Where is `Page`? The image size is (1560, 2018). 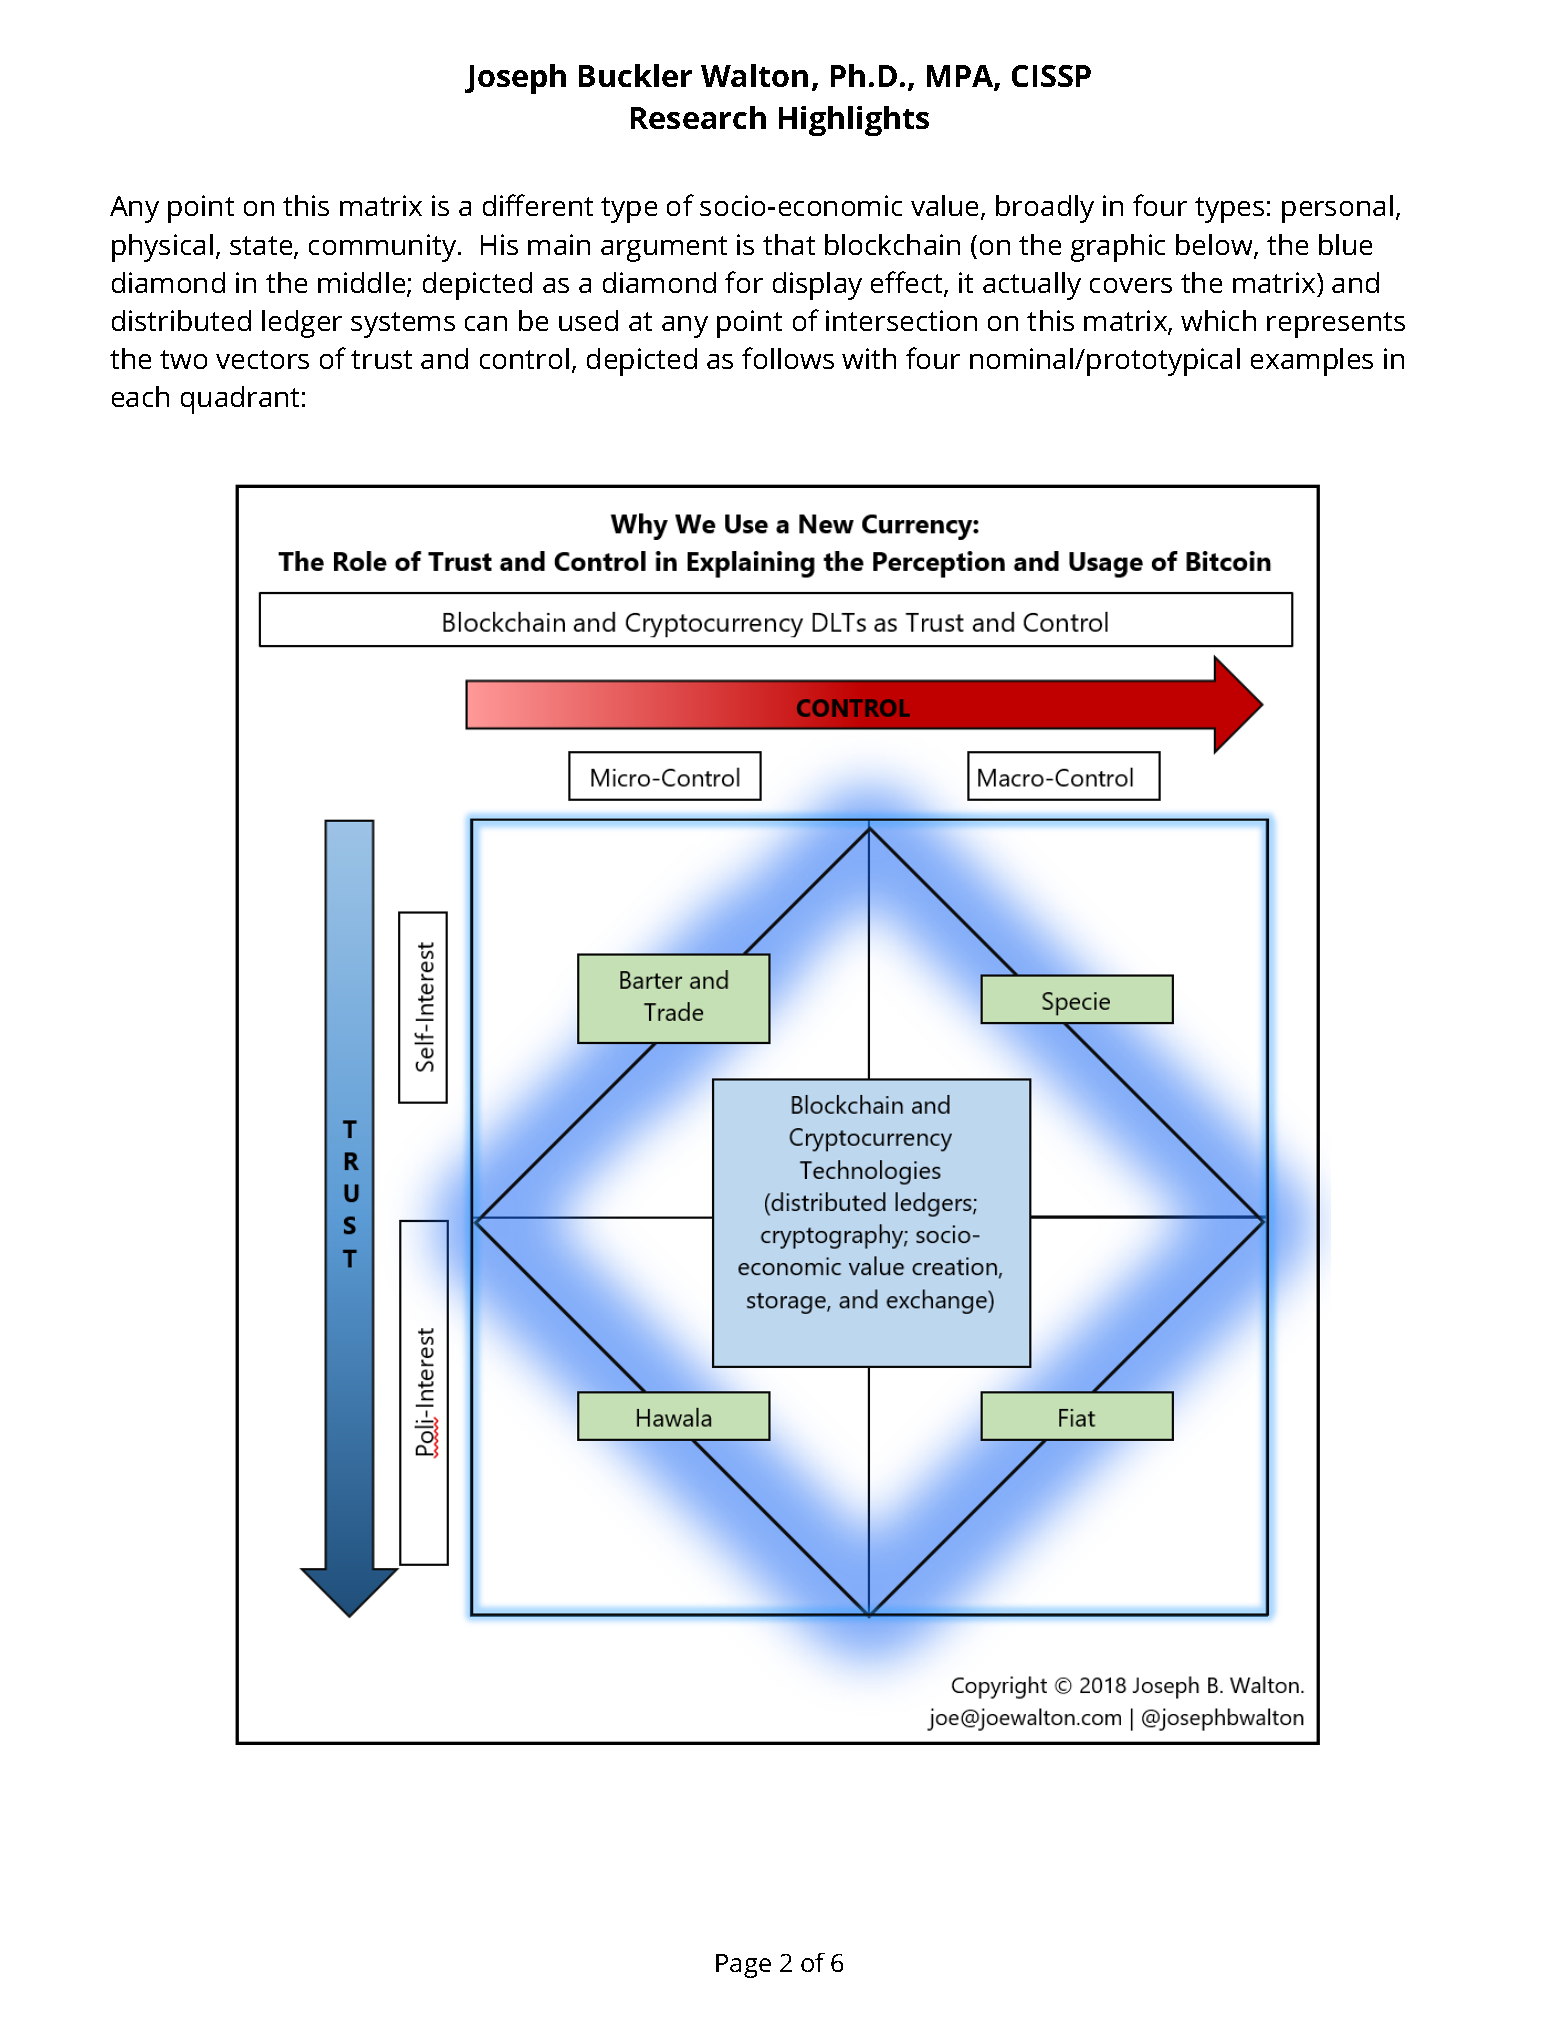
Page is located at coordinates (743, 1966).
